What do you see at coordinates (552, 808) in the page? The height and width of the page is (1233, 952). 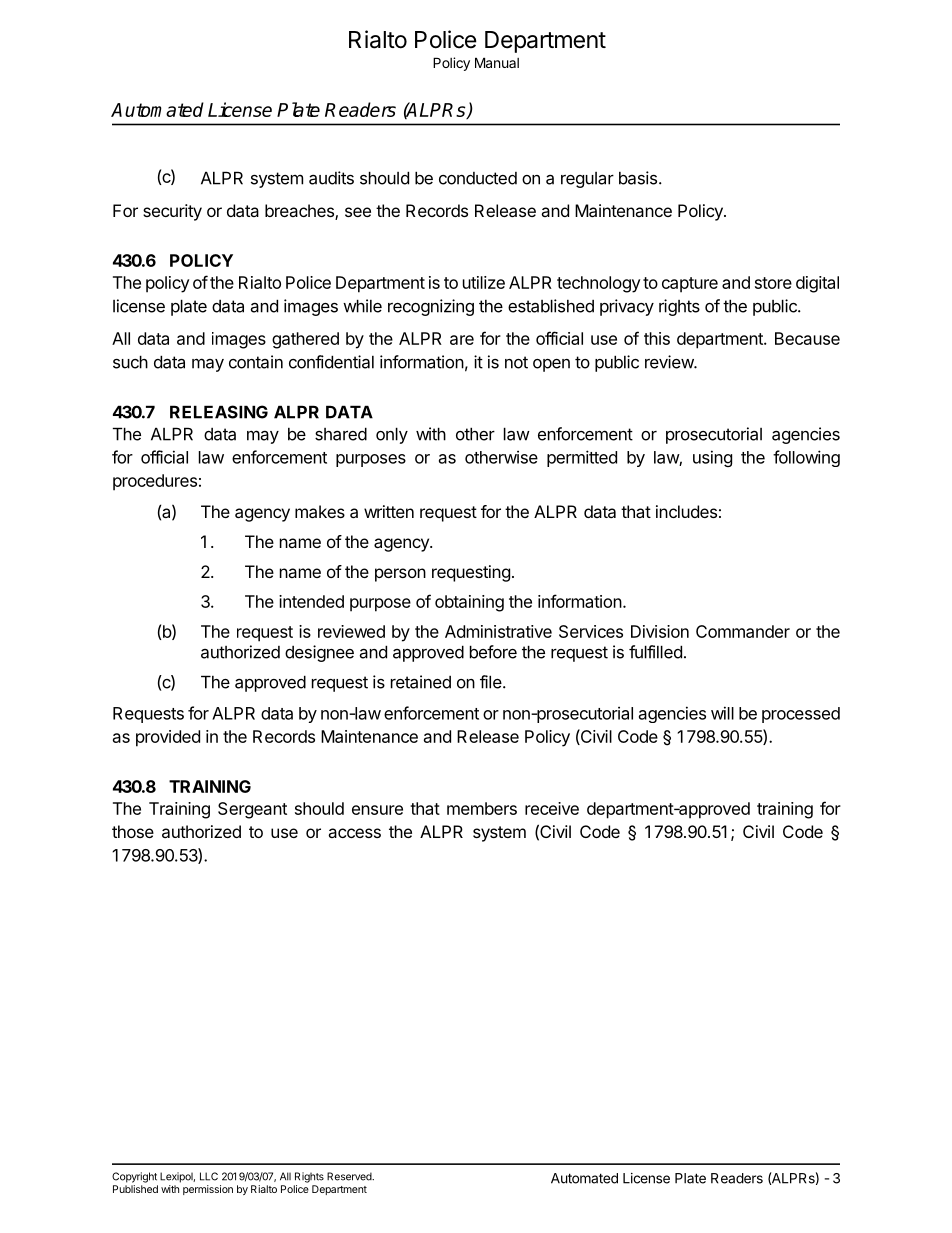 I see `receive` at bounding box center [552, 808].
